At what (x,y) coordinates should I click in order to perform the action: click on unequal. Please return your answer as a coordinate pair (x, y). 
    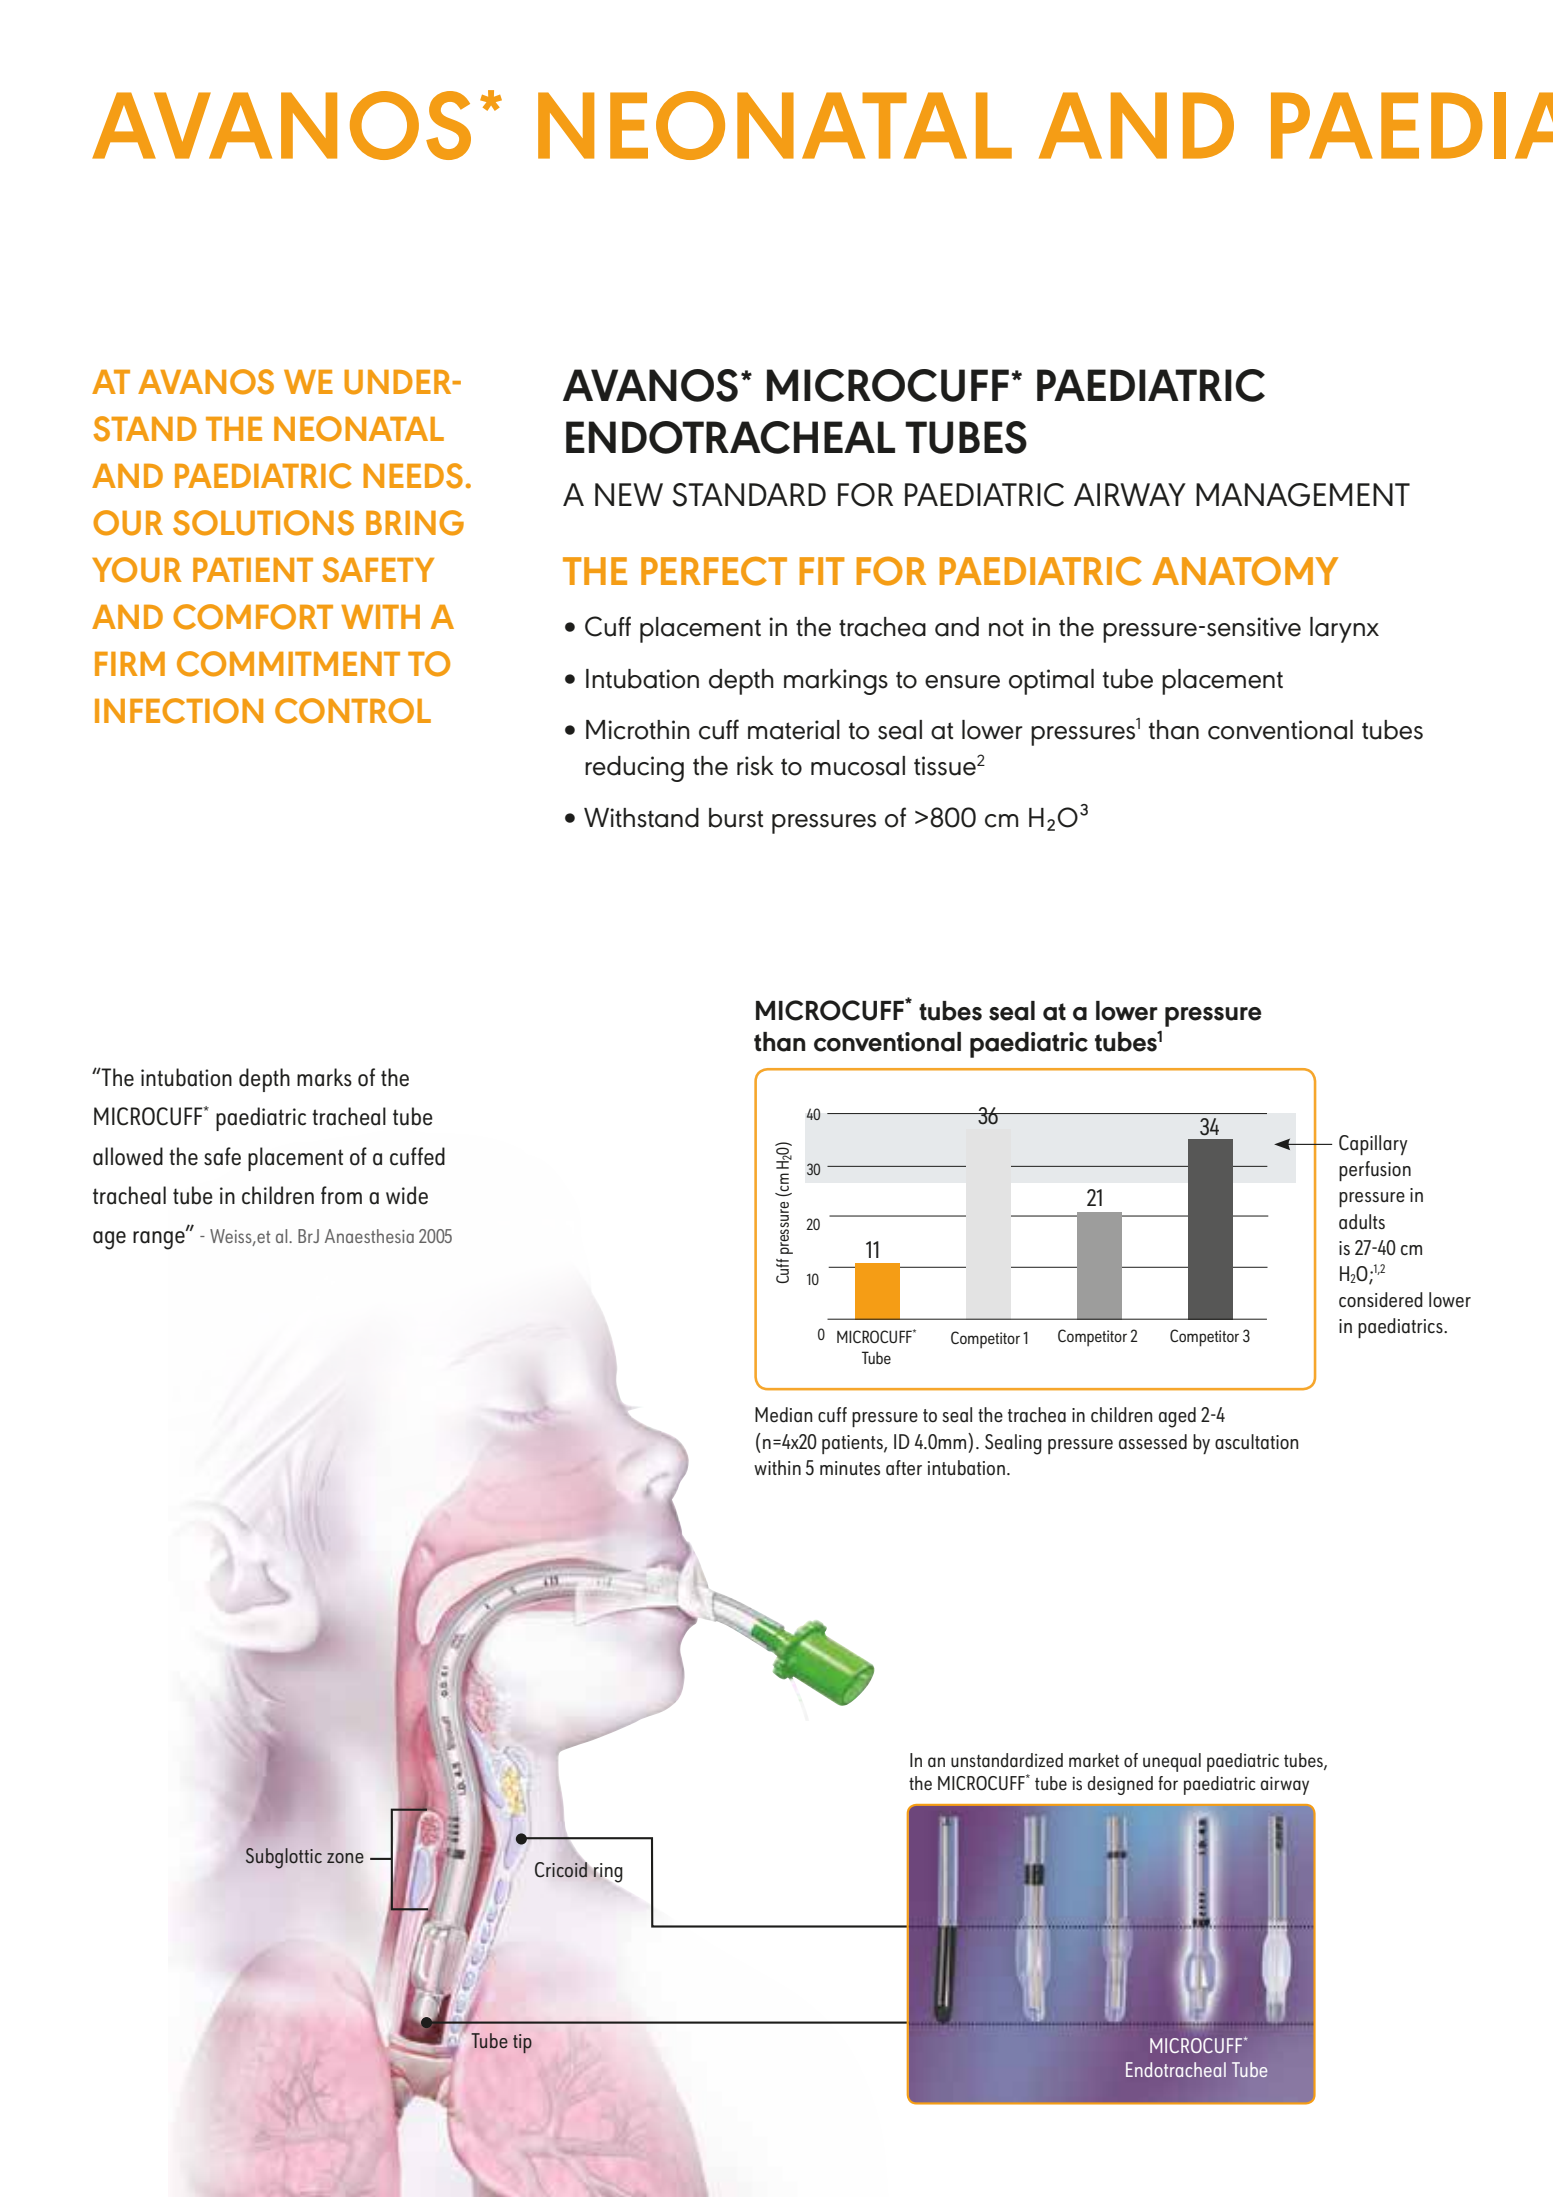
    Looking at the image, I should click on (1172, 1762).
